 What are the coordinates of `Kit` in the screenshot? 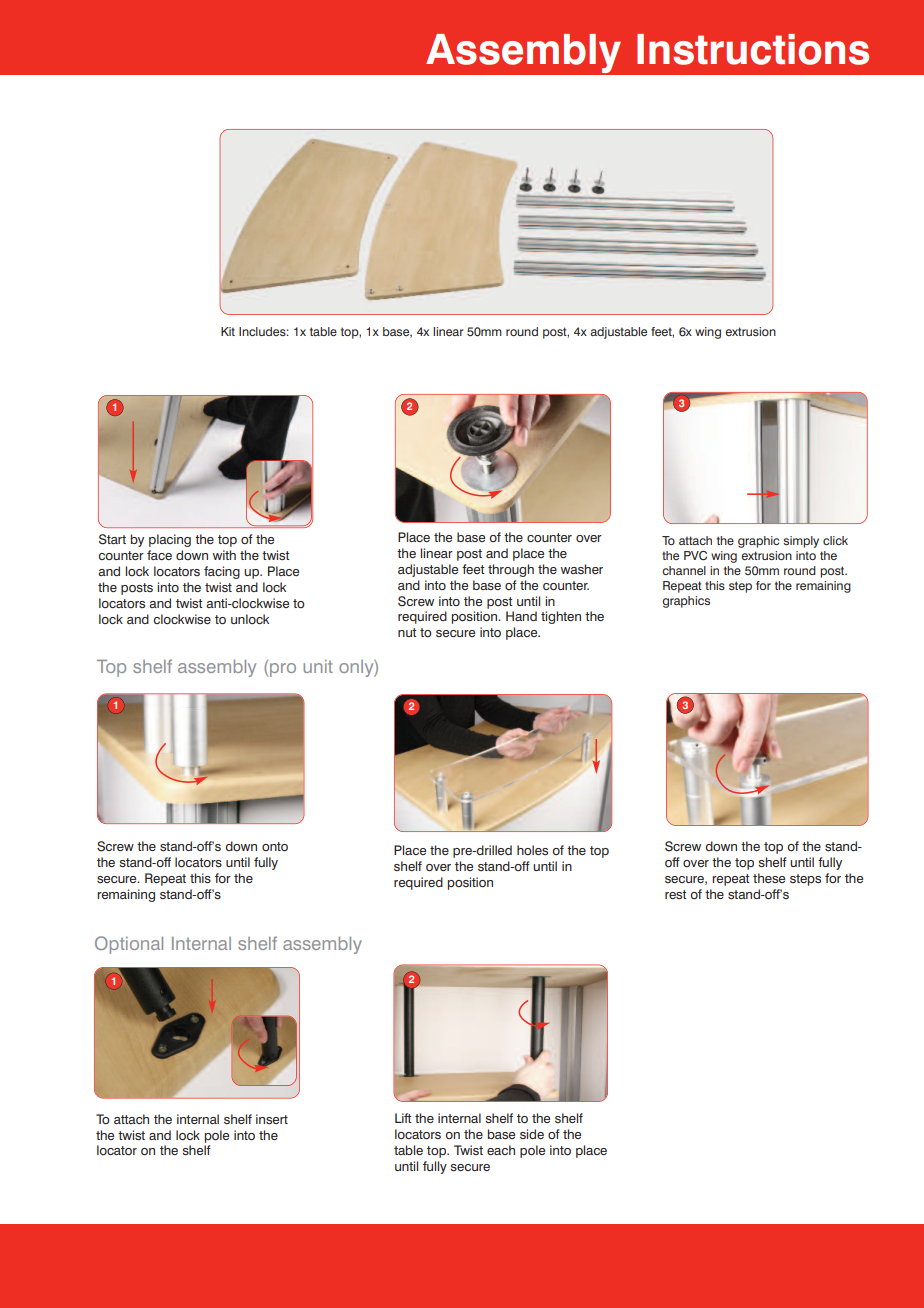 It's located at (228, 331).
